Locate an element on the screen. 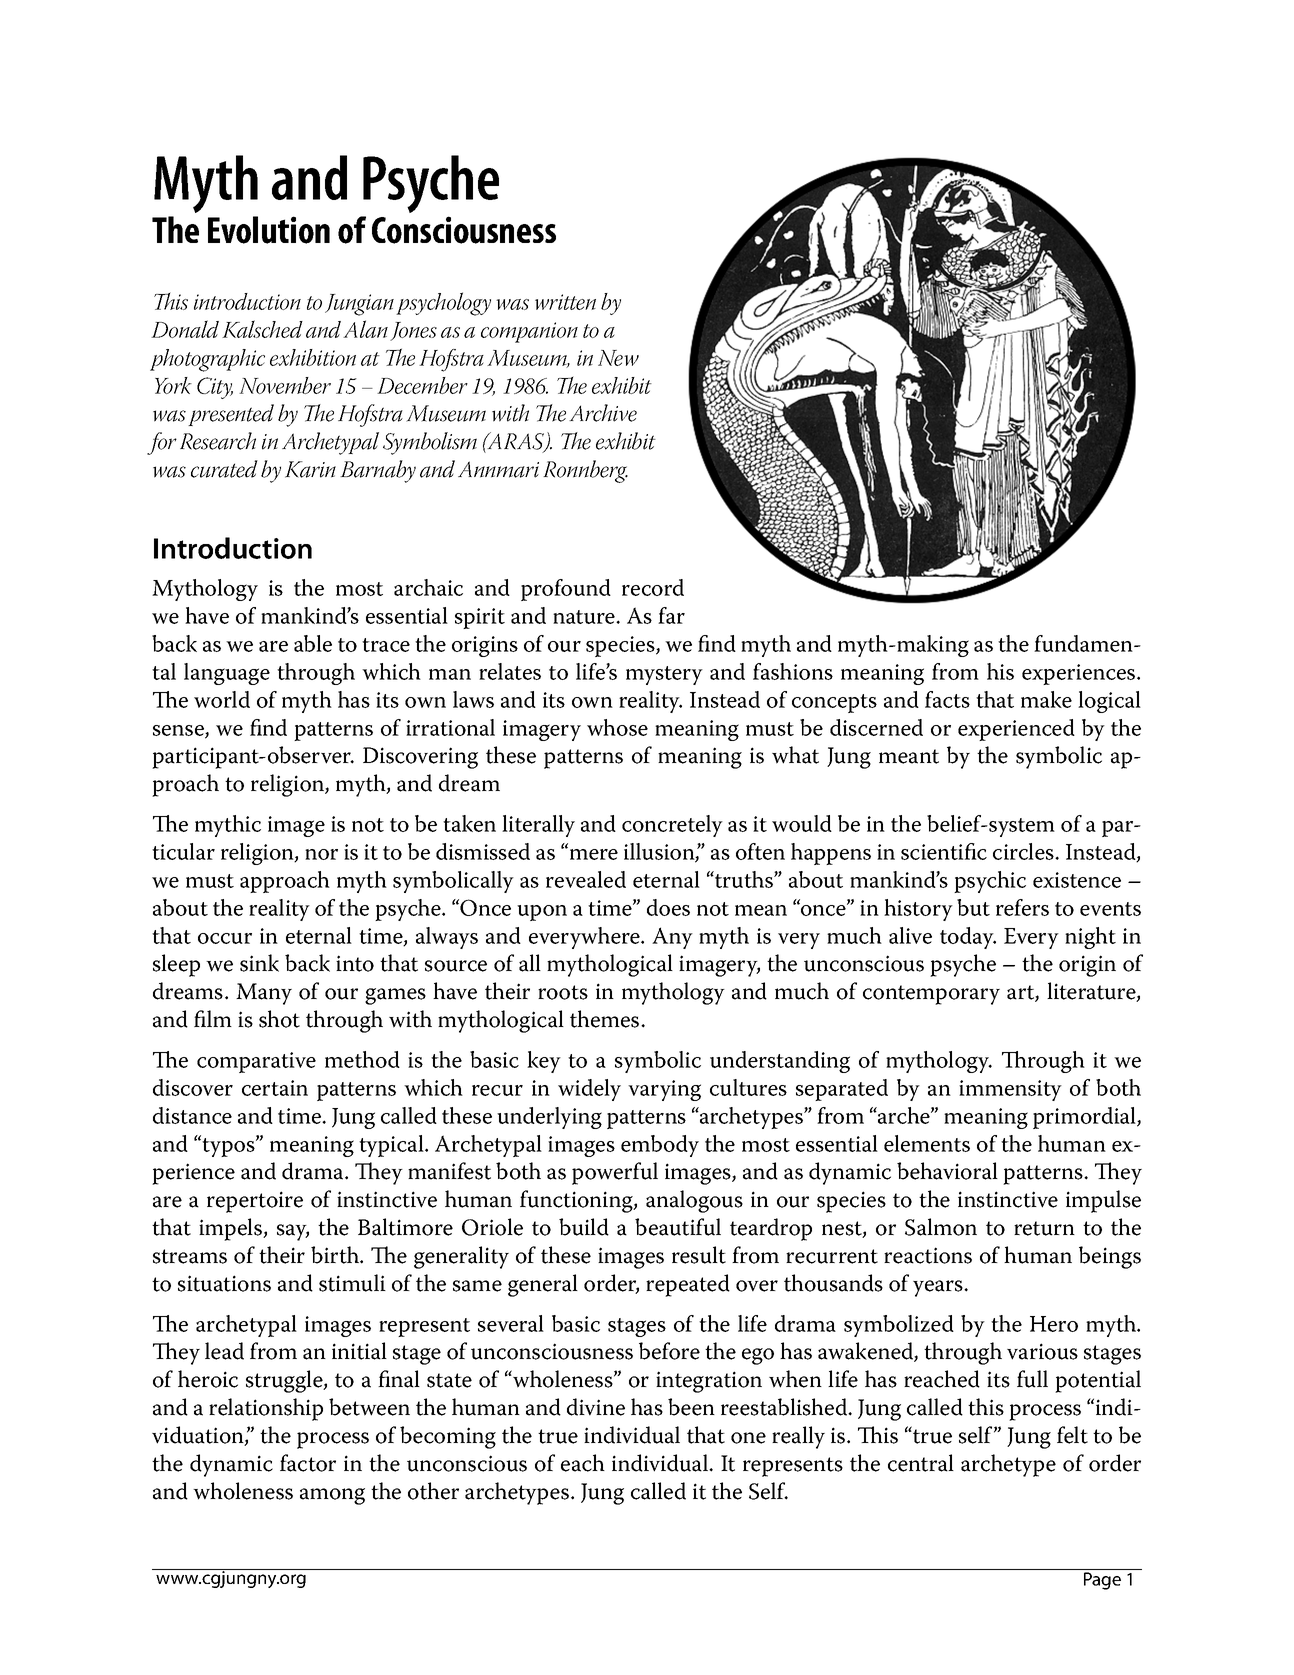 The width and height of the screenshot is (1294, 1675). among is located at coordinates (332, 1496).
